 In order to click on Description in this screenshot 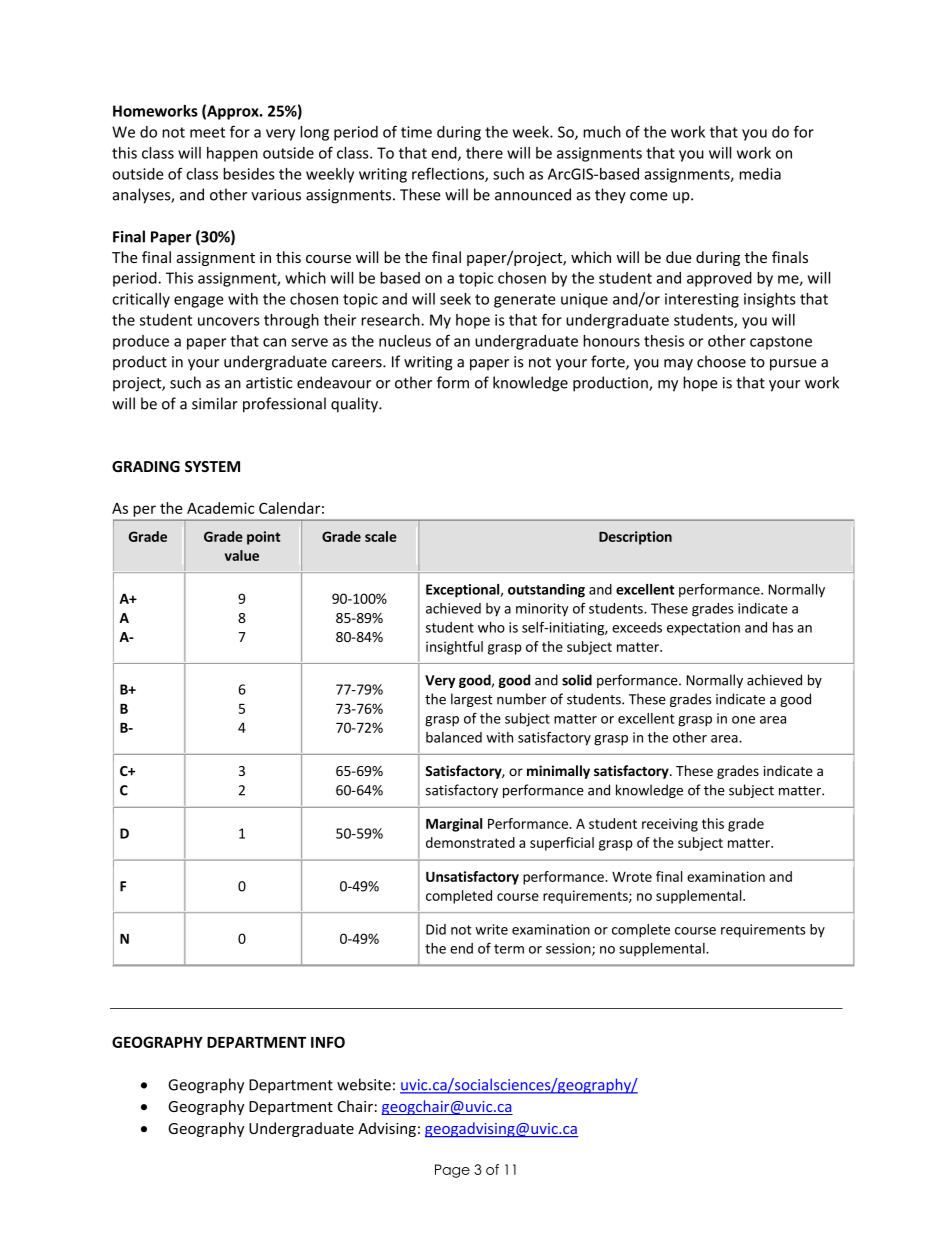, I will do `click(635, 538)`.
